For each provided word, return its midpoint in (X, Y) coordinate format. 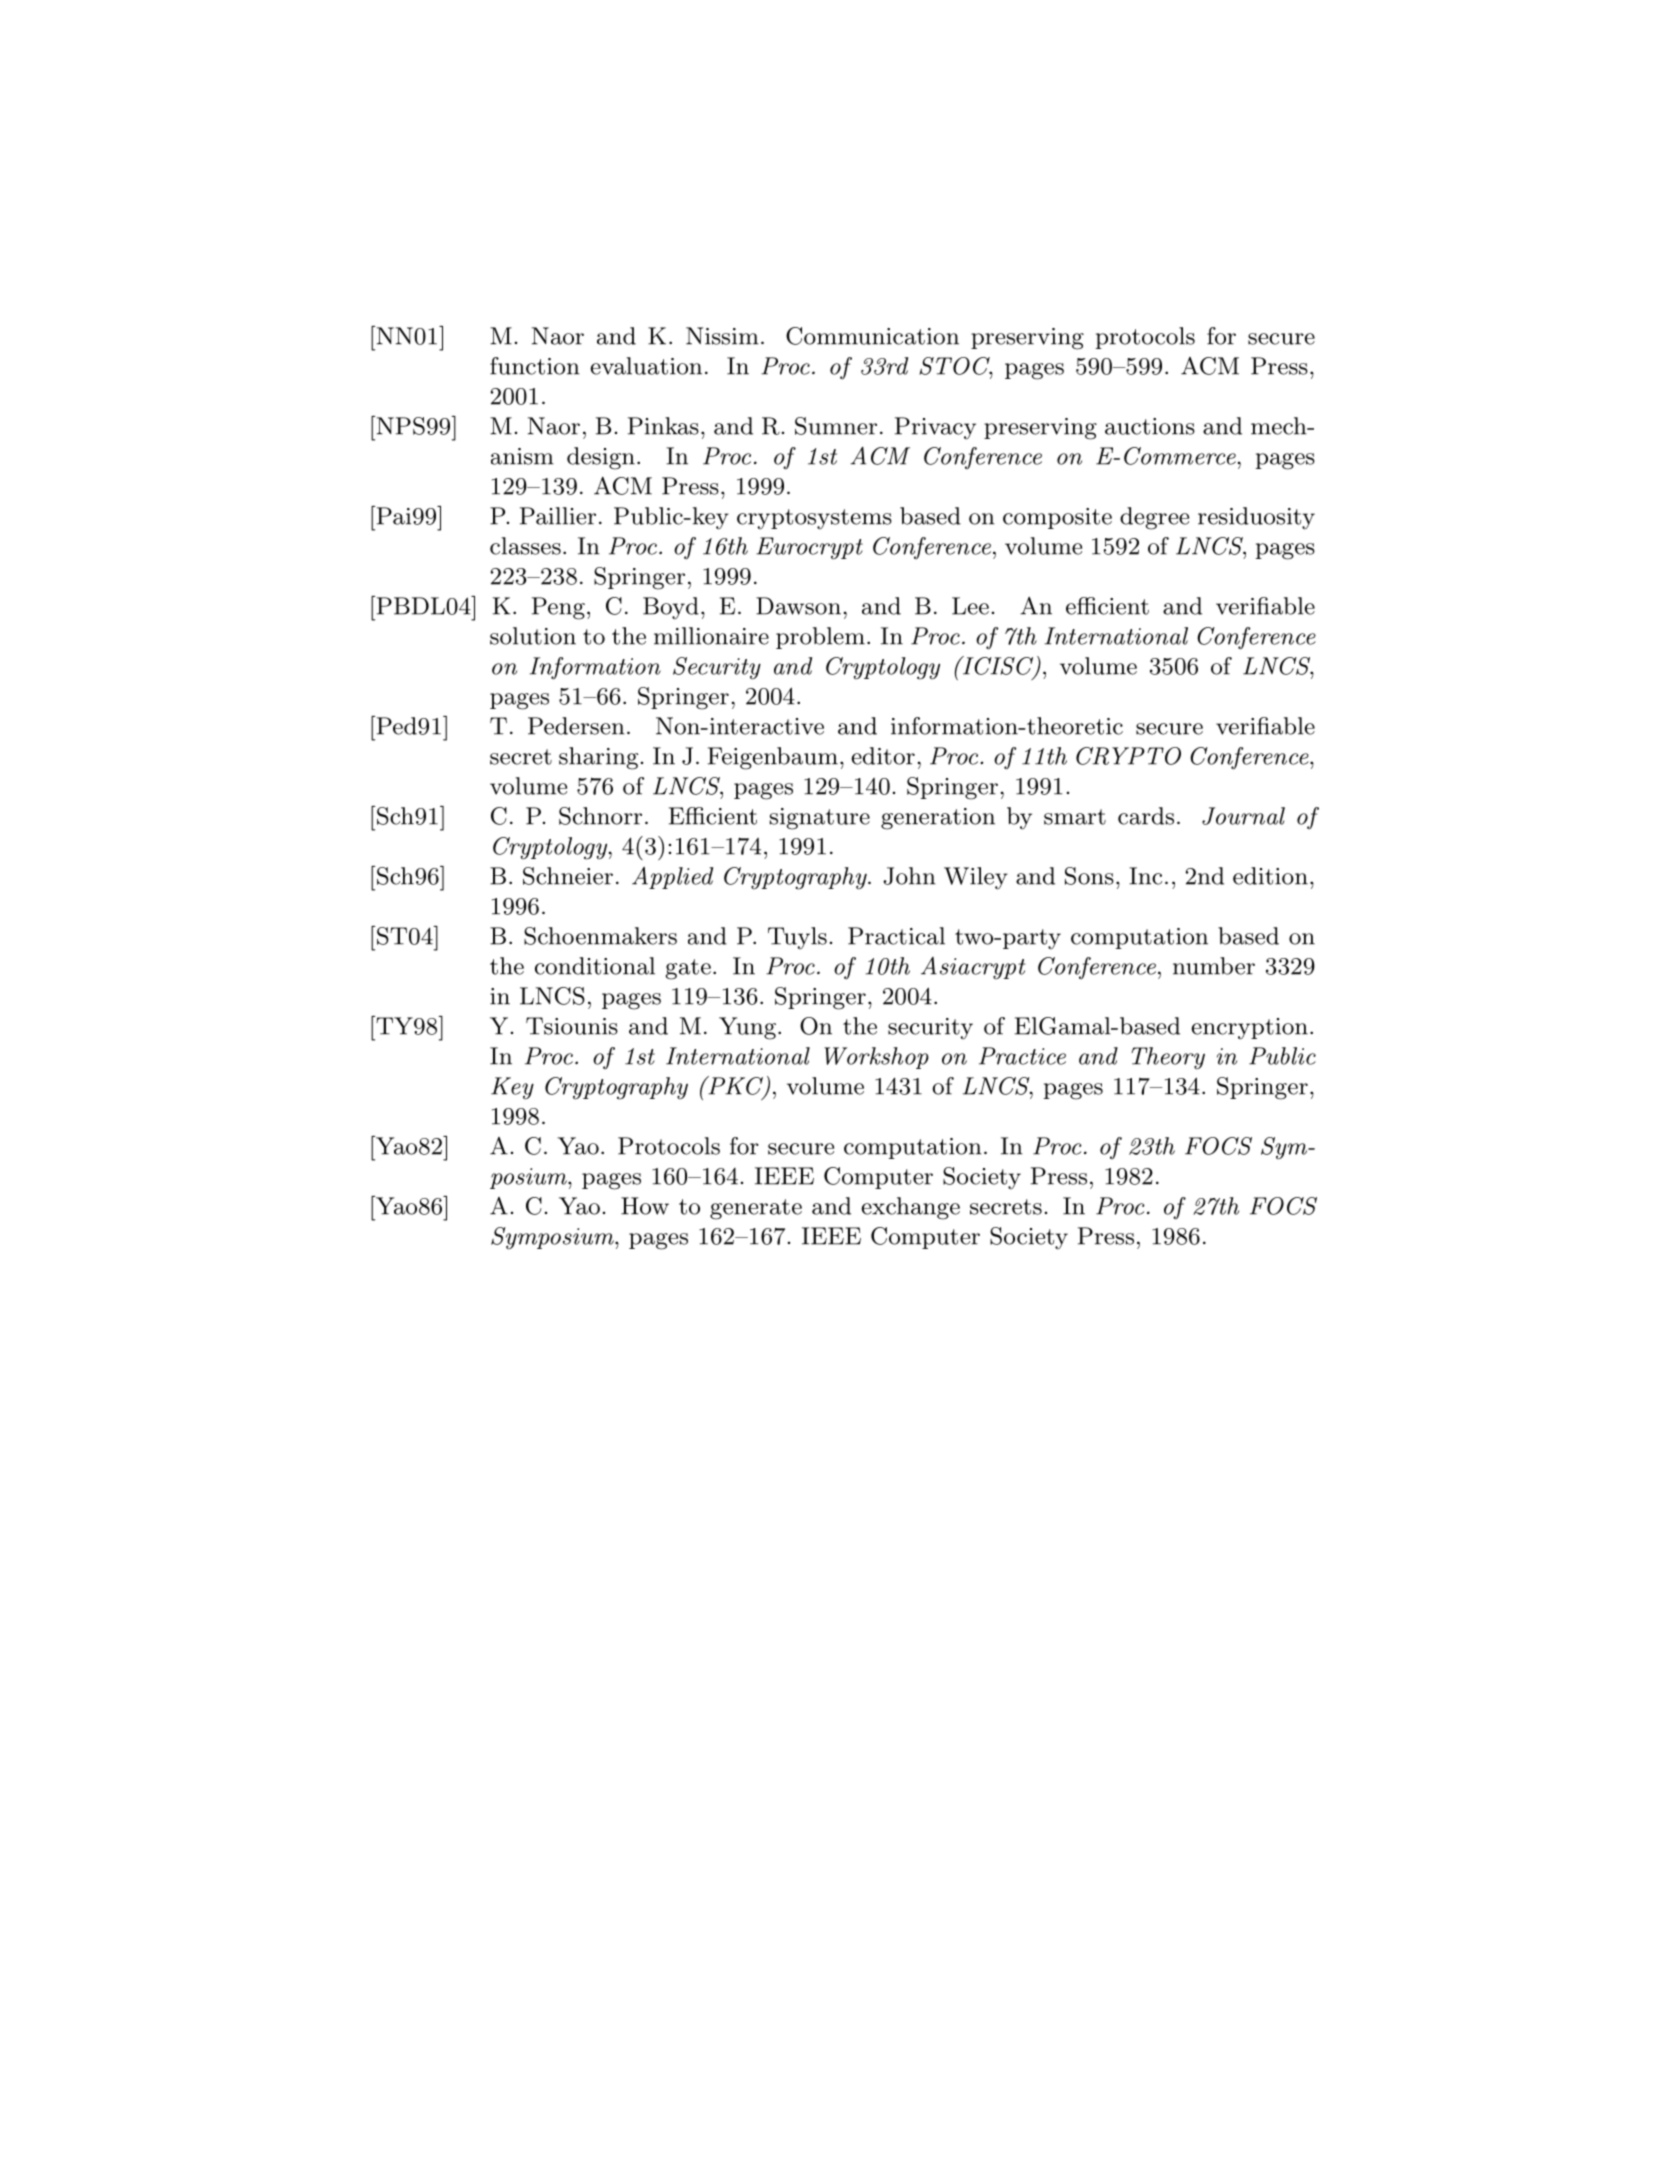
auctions (1150, 426)
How (645, 1206)
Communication (872, 336)
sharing (598, 758)
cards (1146, 816)
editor (883, 756)
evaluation (646, 366)
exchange (910, 1208)
